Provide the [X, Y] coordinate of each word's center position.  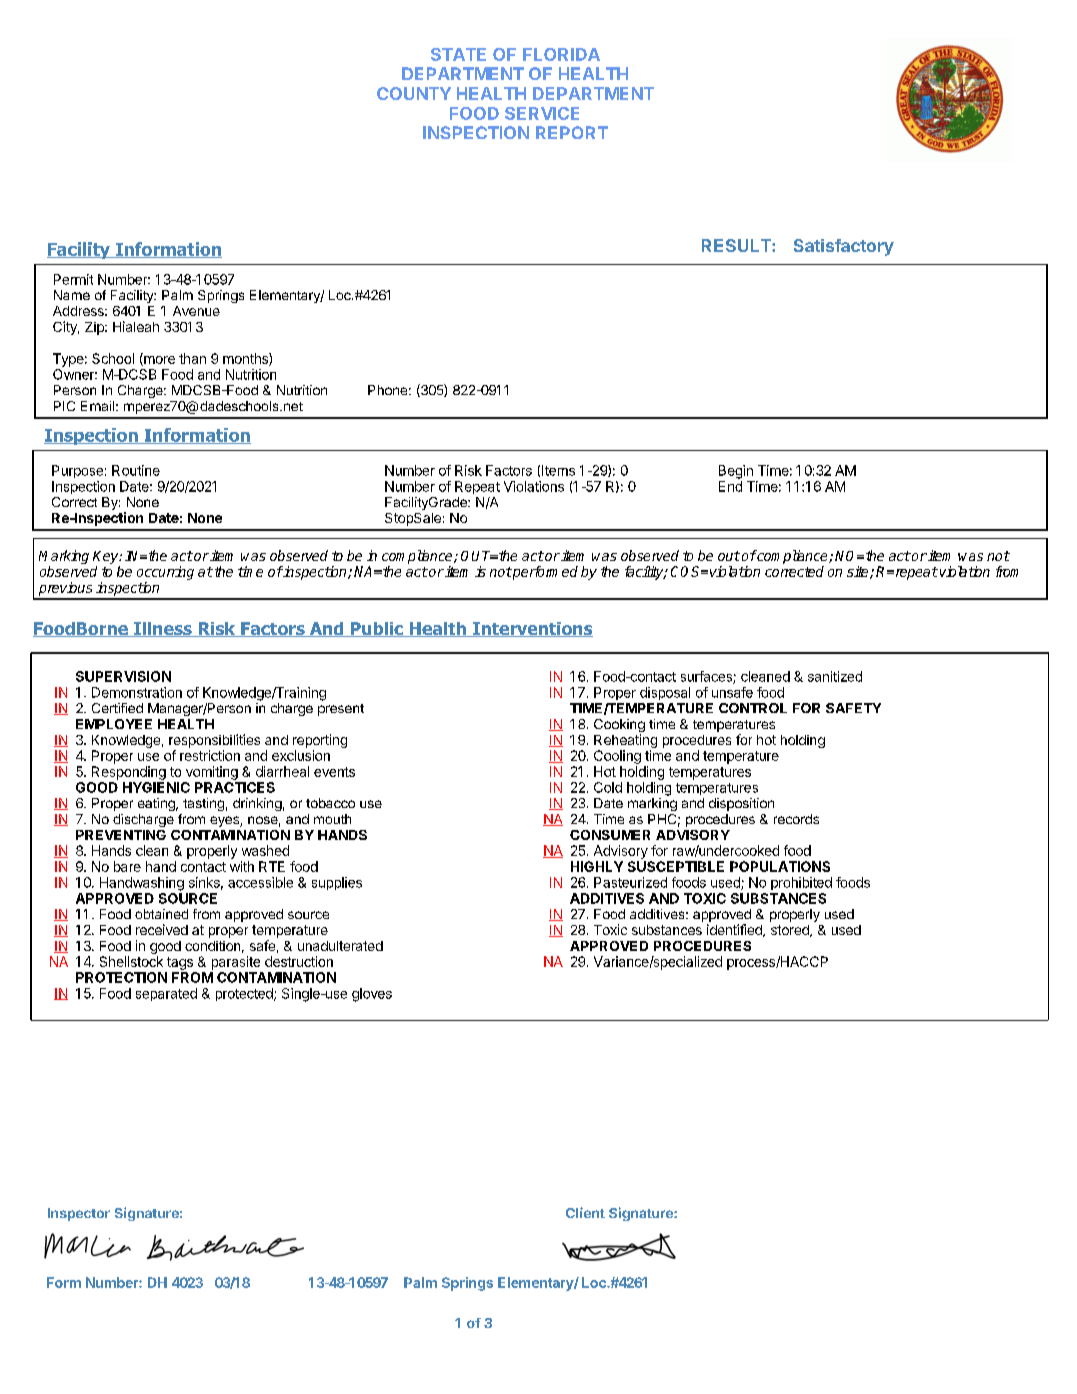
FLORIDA [561, 54]
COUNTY [414, 93]
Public [377, 629]
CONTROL [753, 708]
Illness [163, 629]
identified [735, 930]
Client [585, 1212]
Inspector [79, 1214]
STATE [458, 54]
